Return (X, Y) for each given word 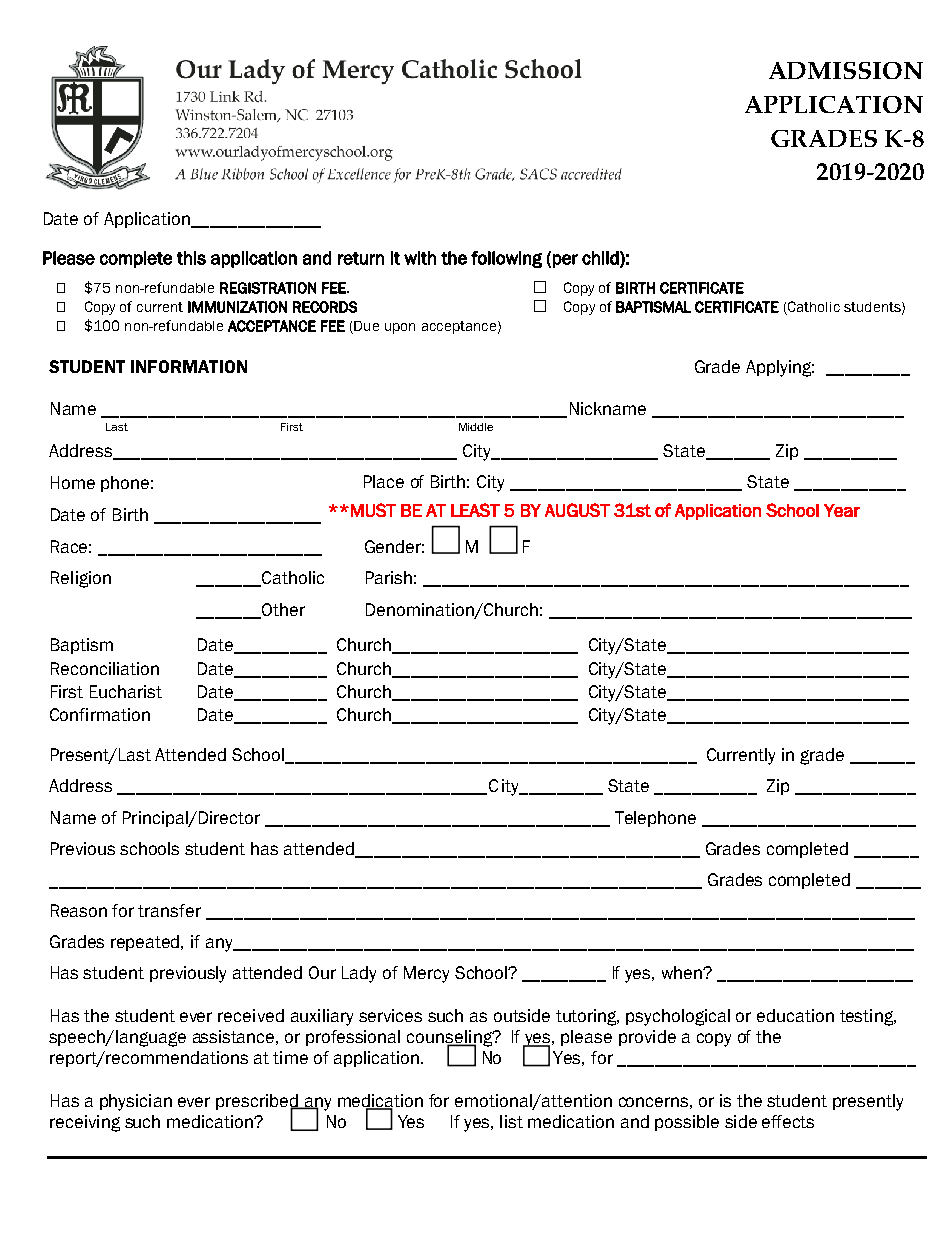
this (191, 258)
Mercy (426, 974)
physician (136, 1102)
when (683, 972)
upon (400, 328)
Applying (780, 368)
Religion (81, 579)
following (506, 259)
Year (842, 510)
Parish (389, 577)
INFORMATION (189, 366)
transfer (169, 910)
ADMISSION (846, 70)
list (511, 1121)
